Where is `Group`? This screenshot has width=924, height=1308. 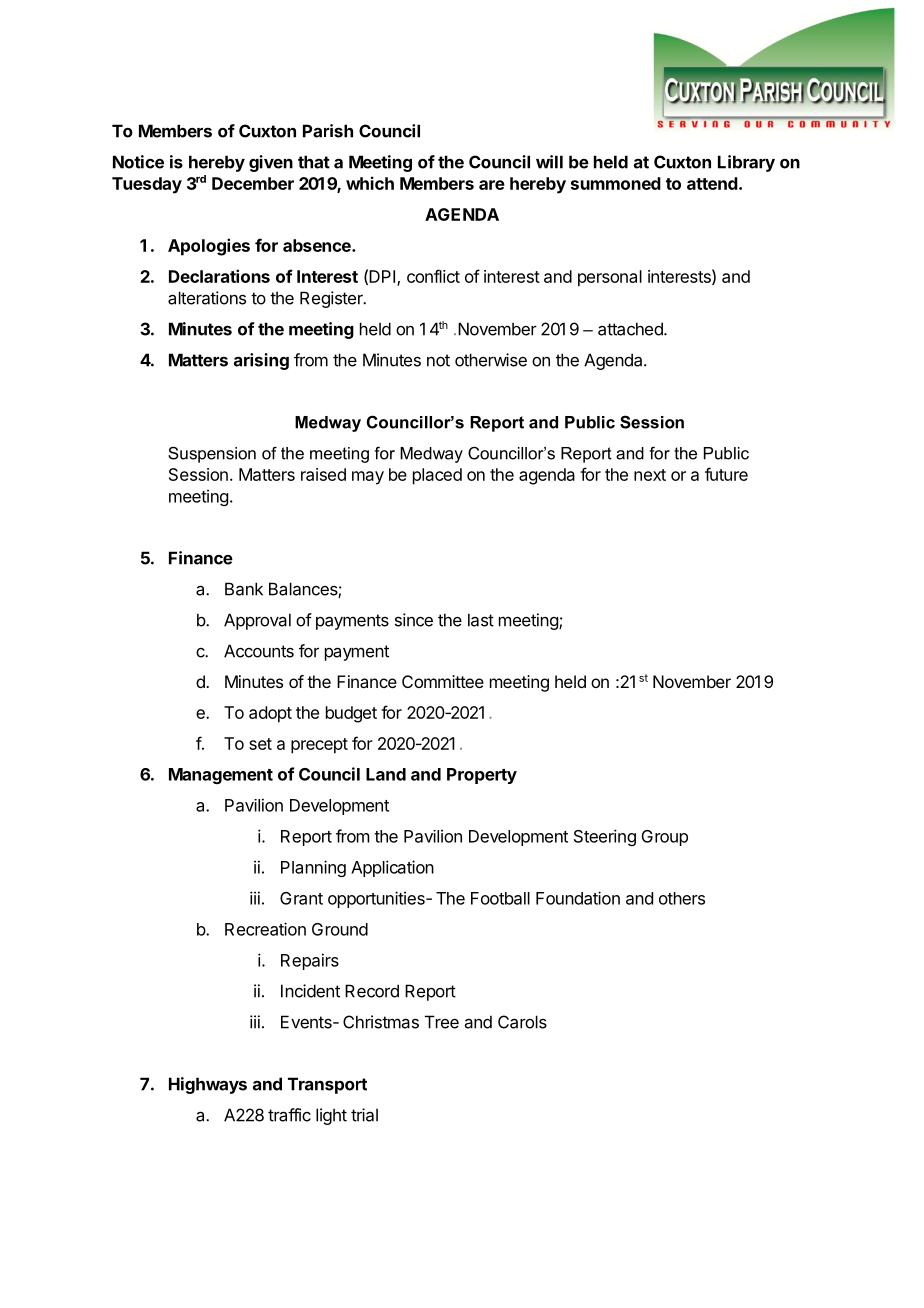
Group is located at coordinates (665, 838).
